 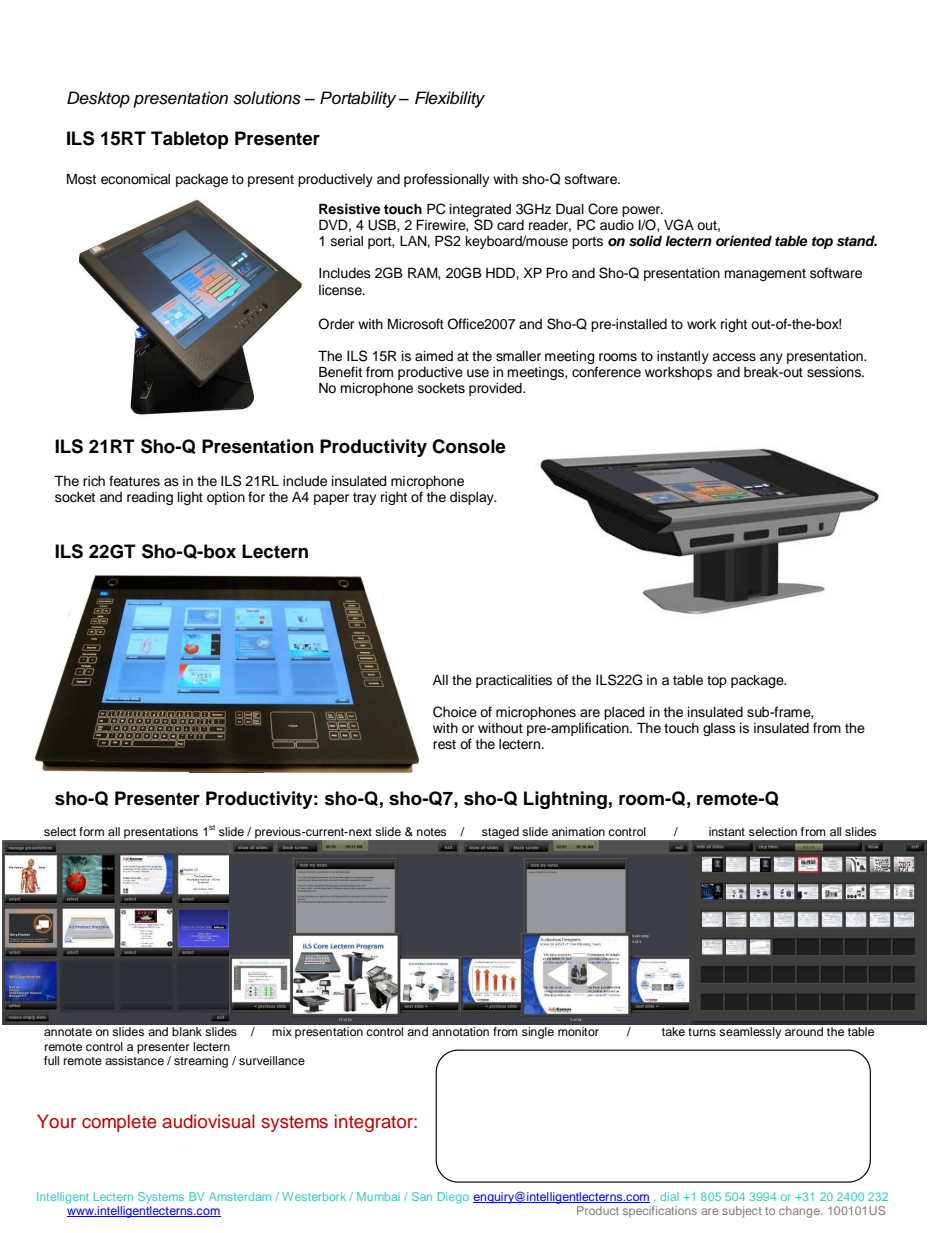 I want to click on provided, so click(x=496, y=389).
